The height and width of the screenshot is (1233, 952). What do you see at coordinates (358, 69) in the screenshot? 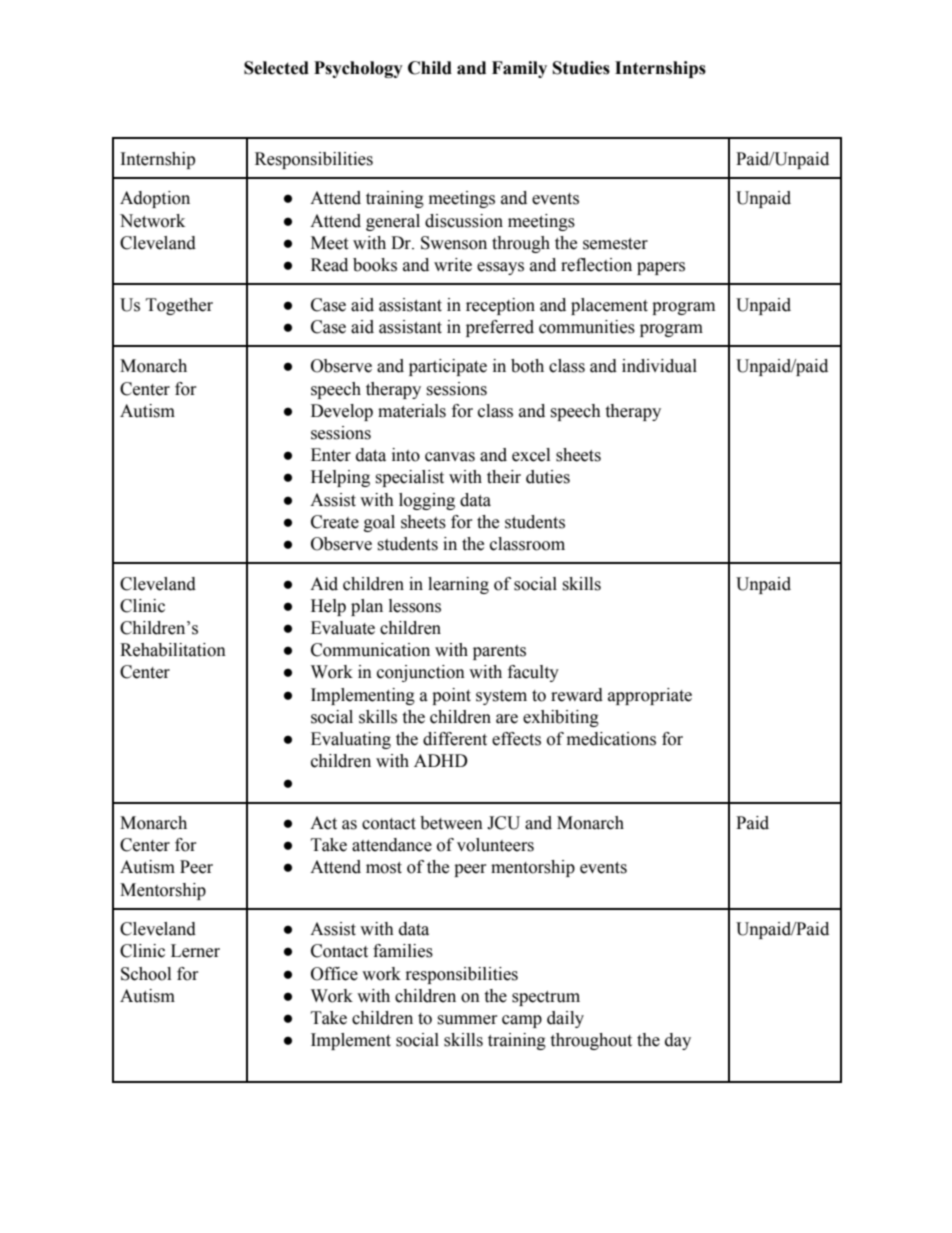
I see `Psychology` at bounding box center [358, 69].
